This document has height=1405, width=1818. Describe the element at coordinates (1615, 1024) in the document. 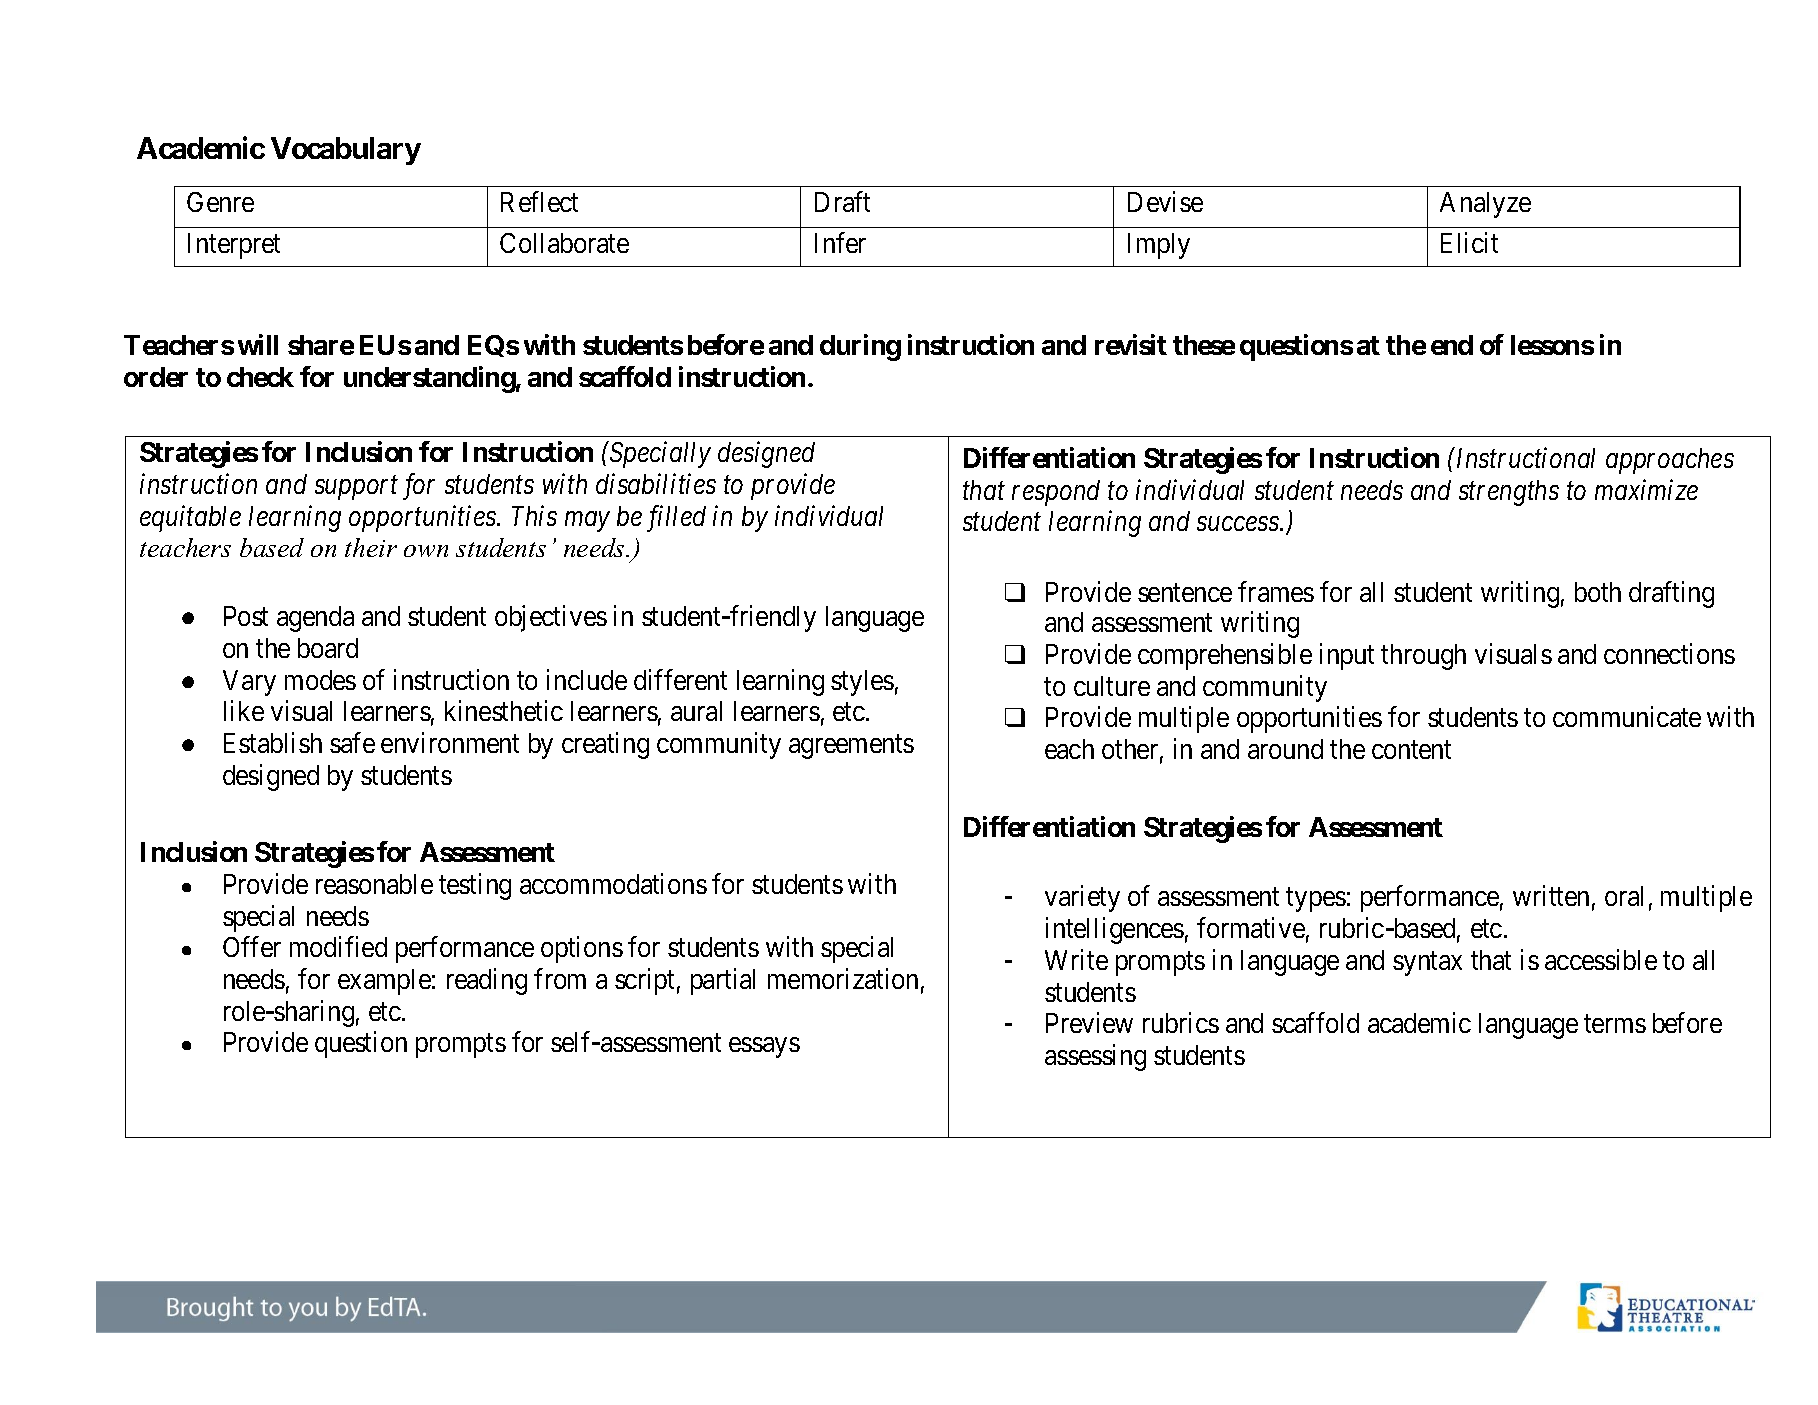

I see `terms` at that location.
